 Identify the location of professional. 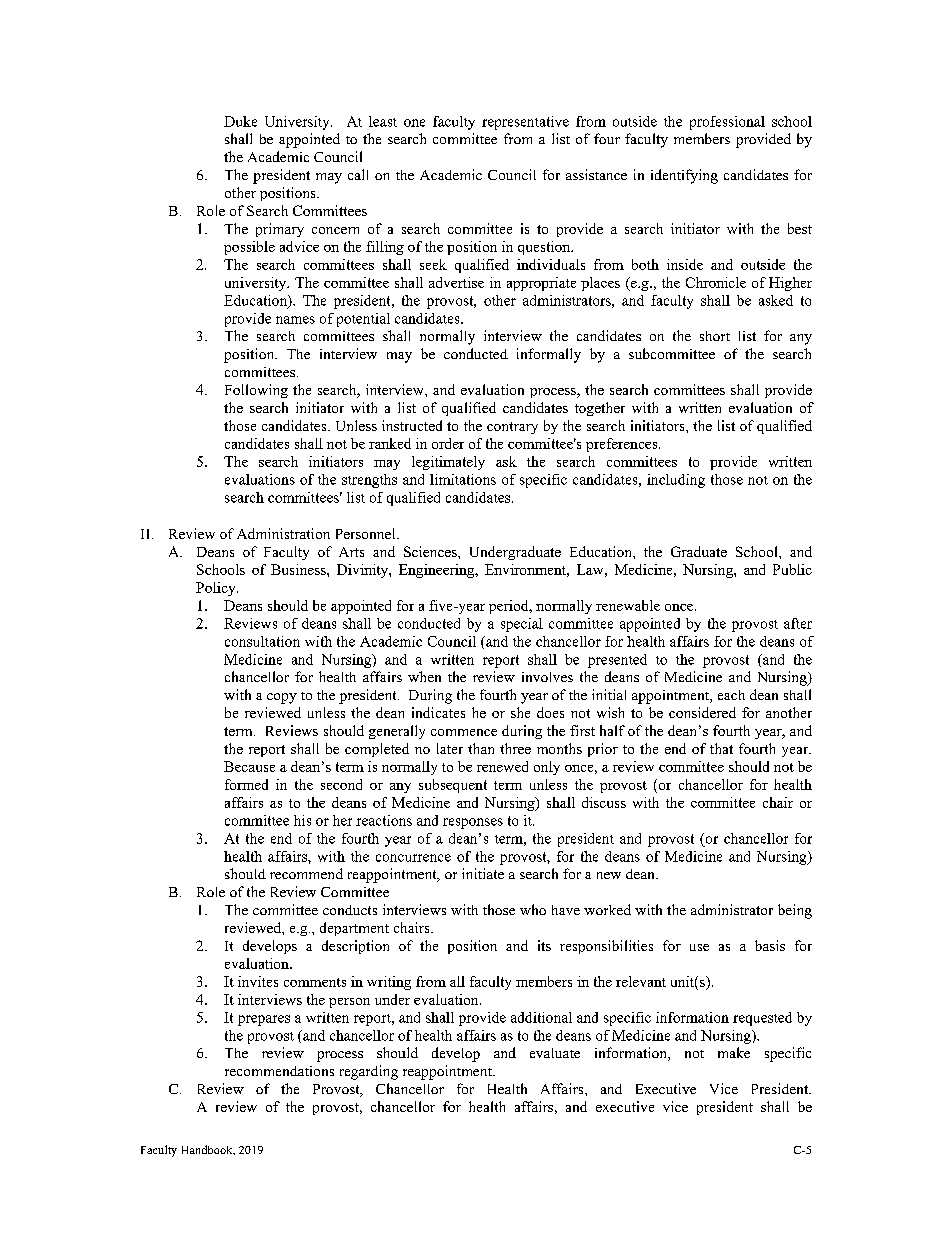
(727, 123).
